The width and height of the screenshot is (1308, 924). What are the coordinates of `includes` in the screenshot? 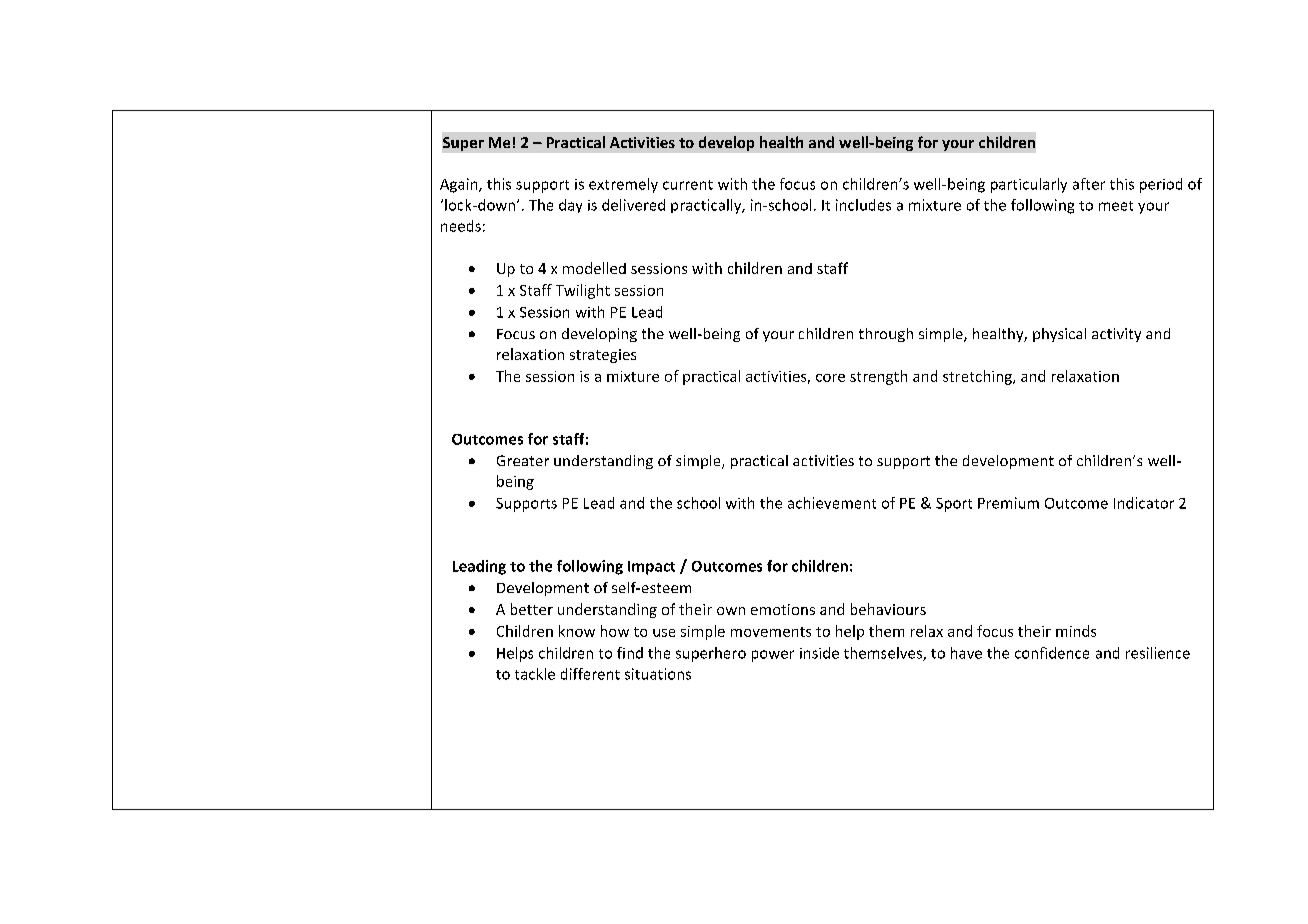 It's located at (863, 205).
